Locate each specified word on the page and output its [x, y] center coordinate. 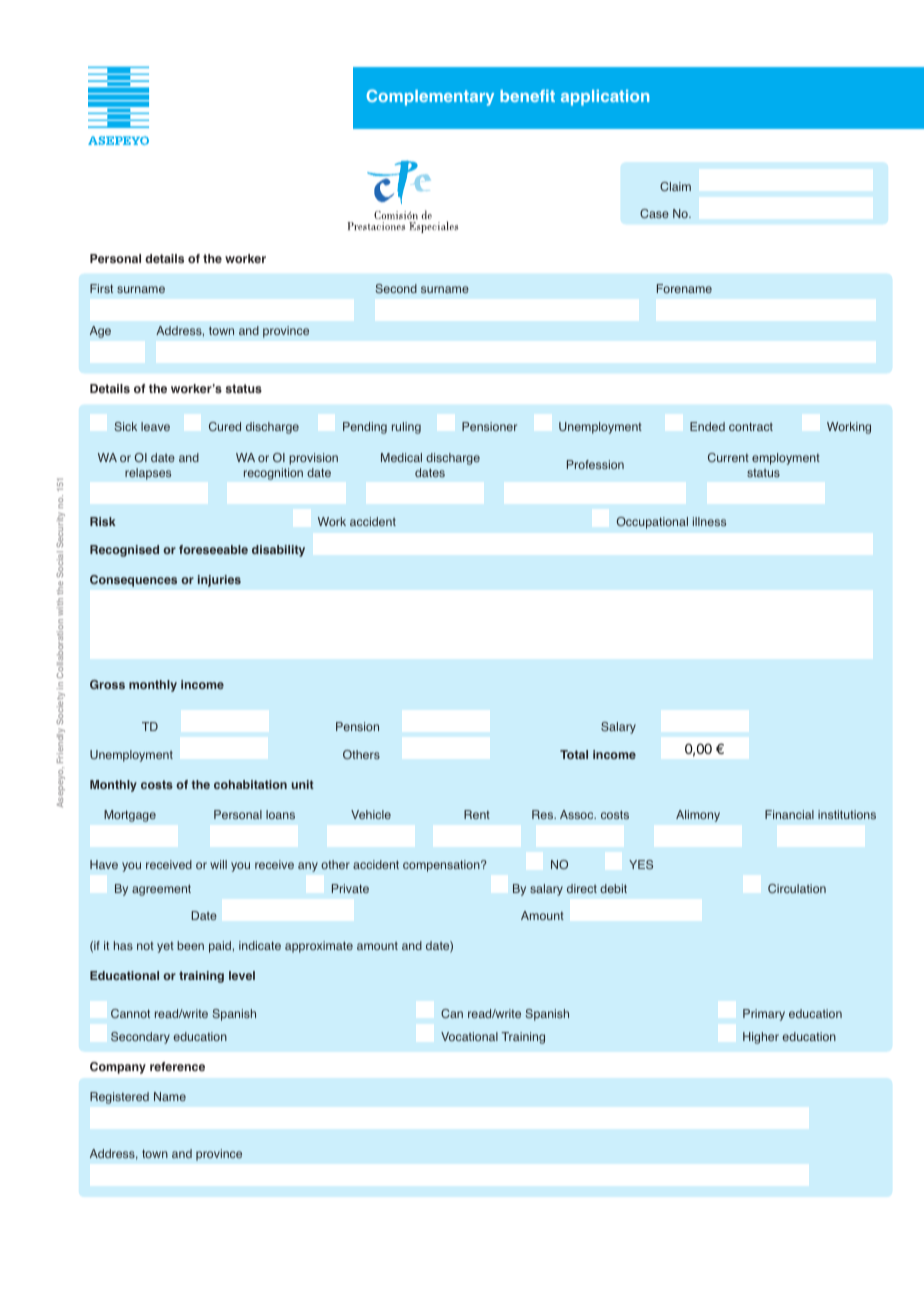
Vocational [469, 1036]
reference [177, 1066]
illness [709, 521]
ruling [406, 428]
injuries [219, 581]
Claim [675, 186]
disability [278, 551]
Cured [225, 426]
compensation [442, 866]
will [218, 864]
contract [751, 426]
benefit [527, 96]
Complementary [430, 97]
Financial [789, 814]
